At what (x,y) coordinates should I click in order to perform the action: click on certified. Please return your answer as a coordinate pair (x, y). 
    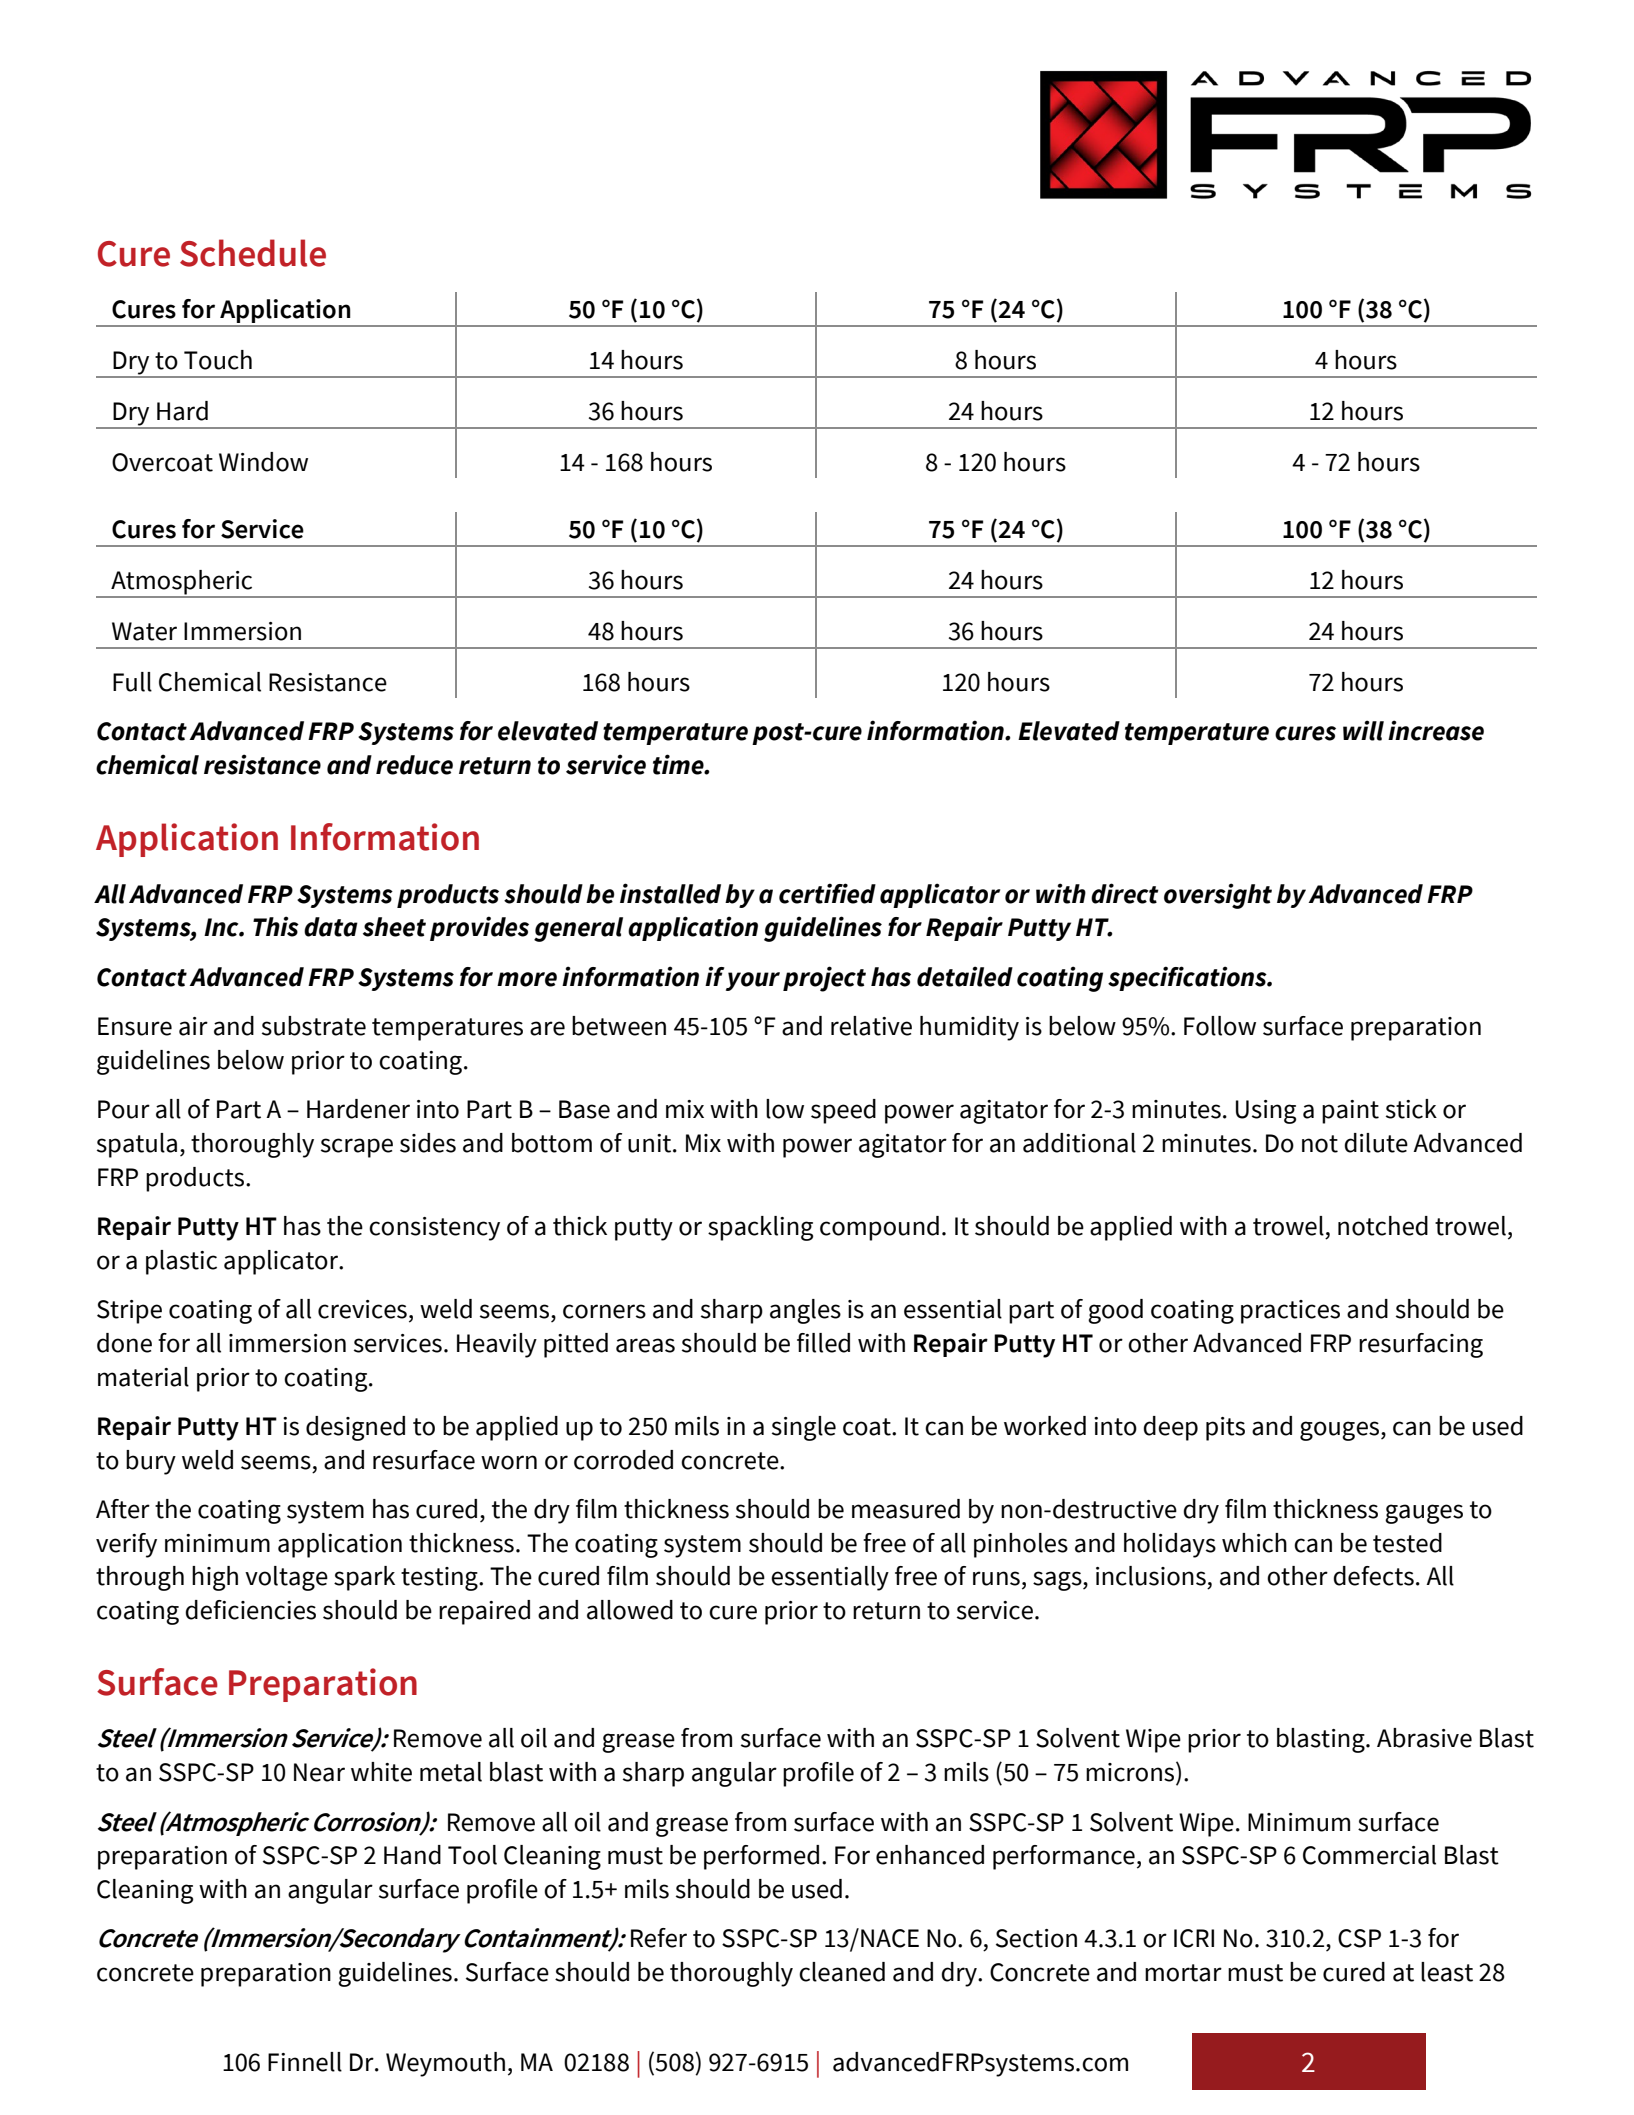
    Looking at the image, I should click on (827, 893).
